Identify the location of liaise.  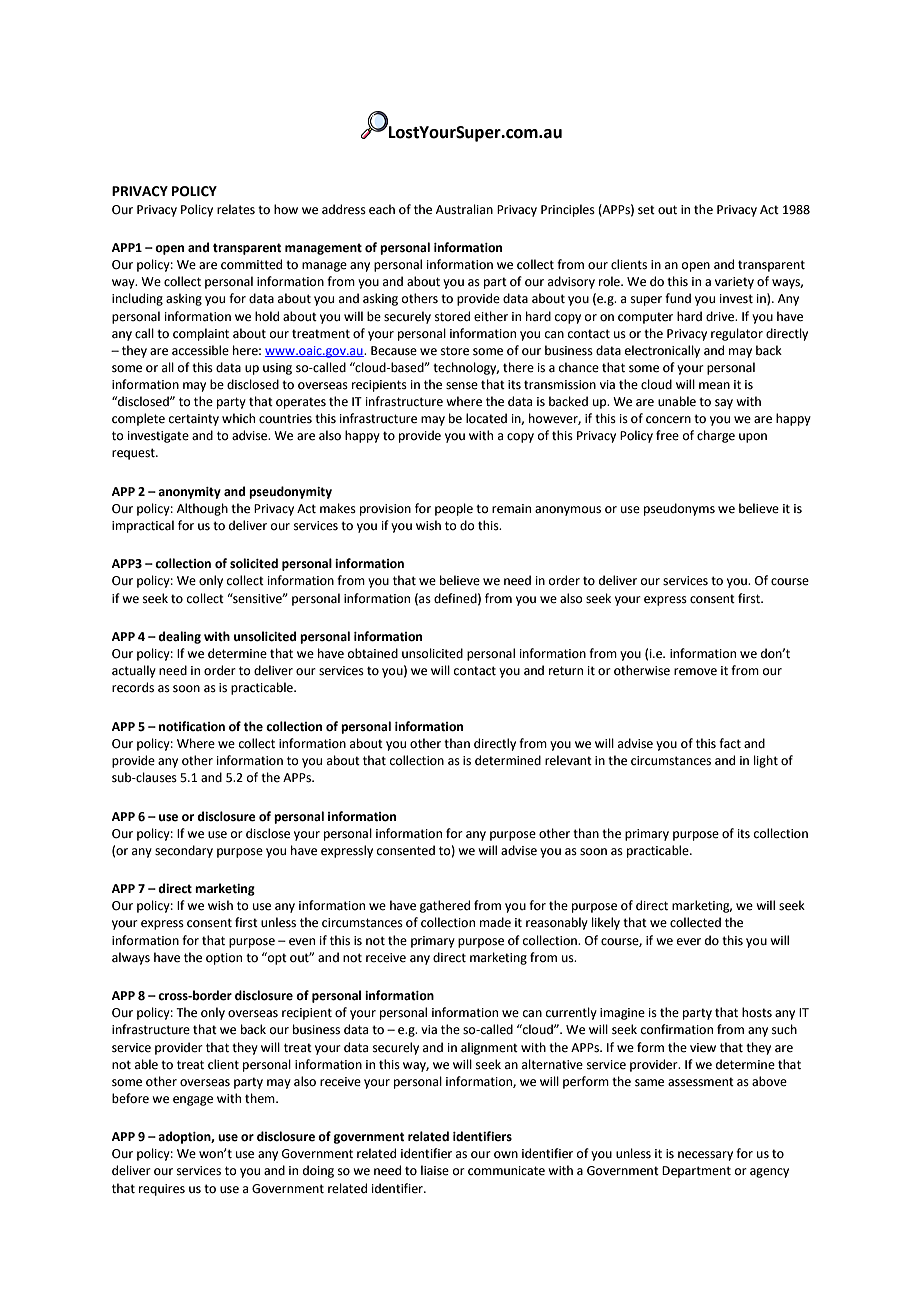
(435, 1170).
